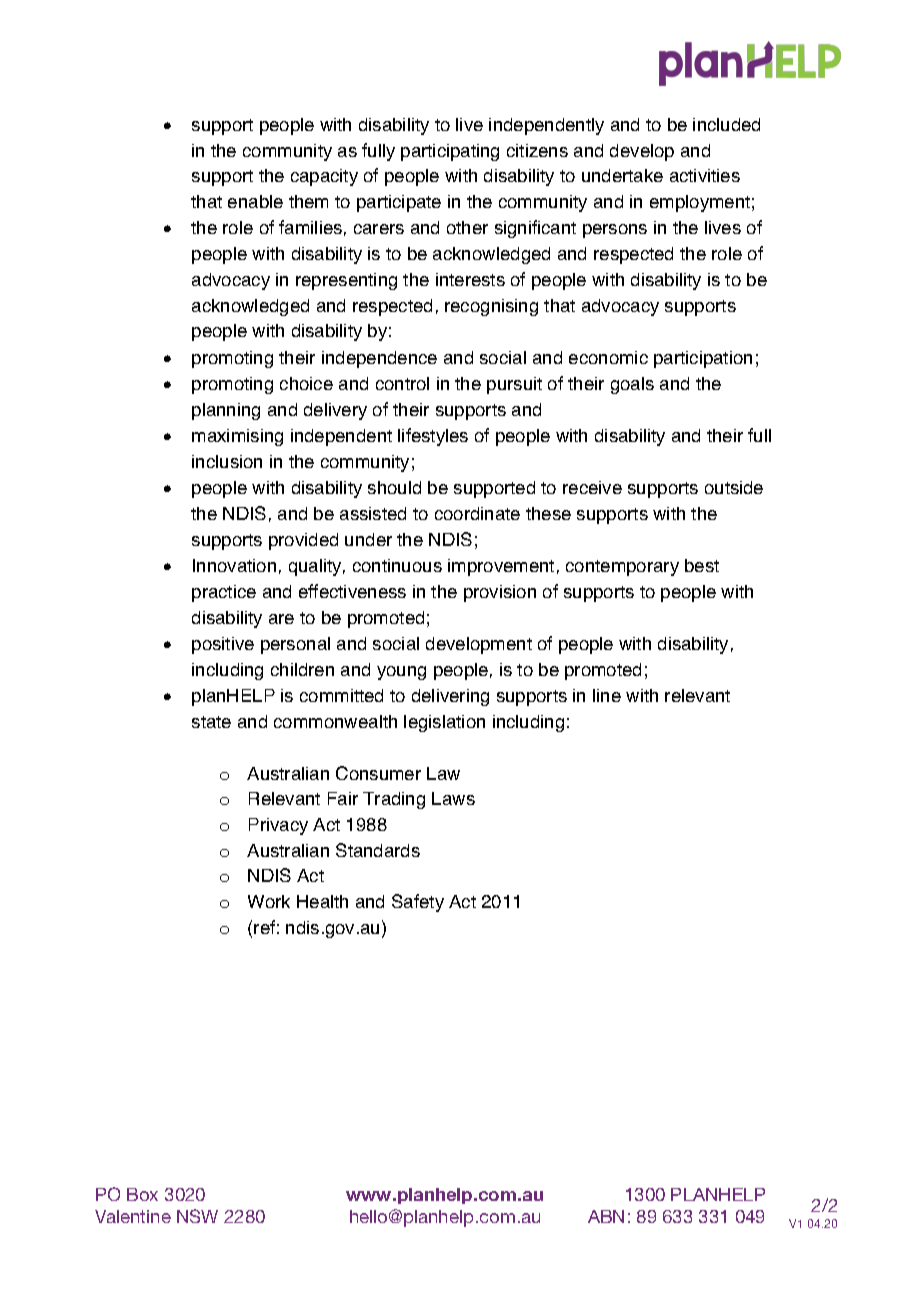 This page has height=1308, width=924. I want to click on activities, so click(705, 175).
